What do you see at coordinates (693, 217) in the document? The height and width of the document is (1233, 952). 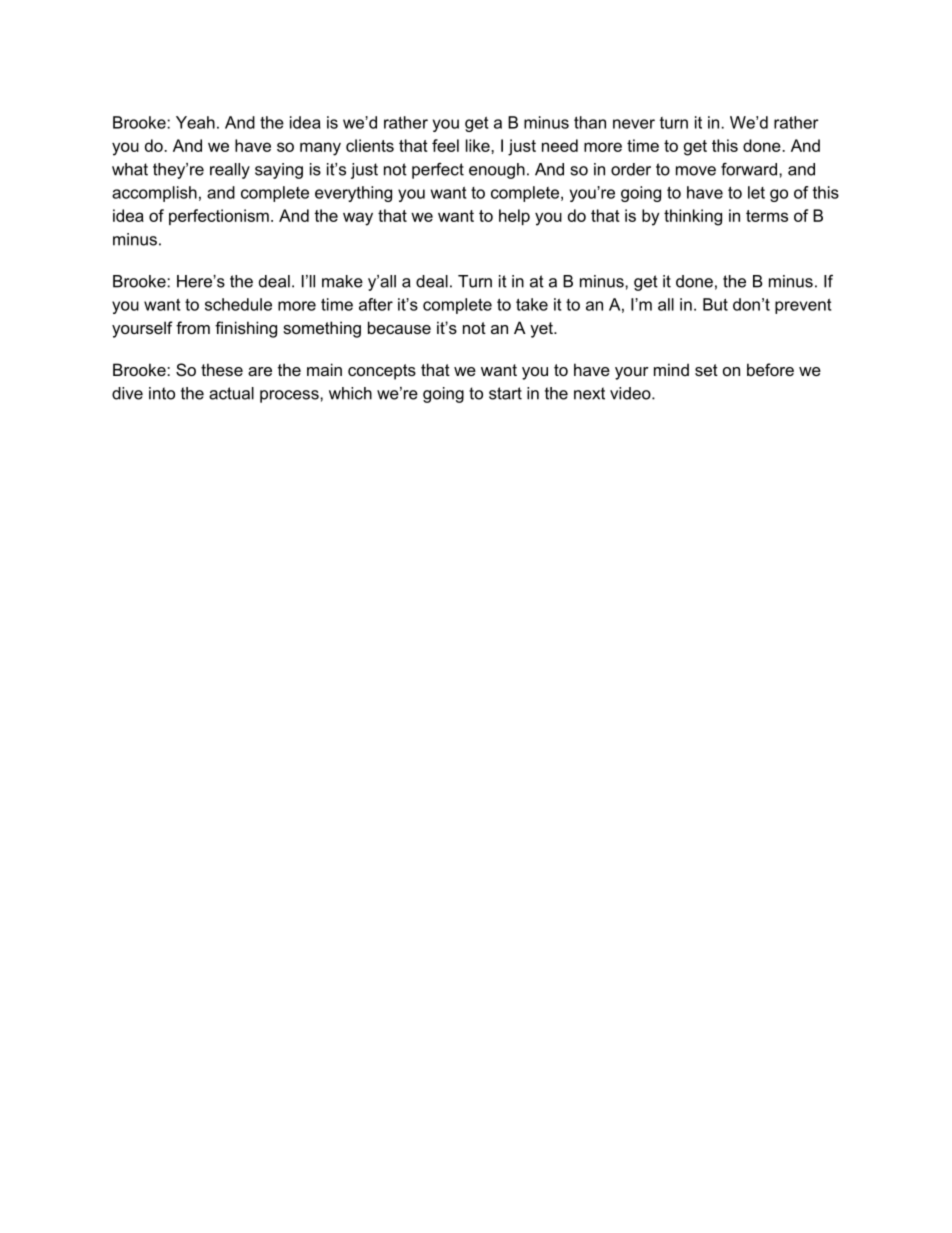 I see `thinking` at bounding box center [693, 217].
